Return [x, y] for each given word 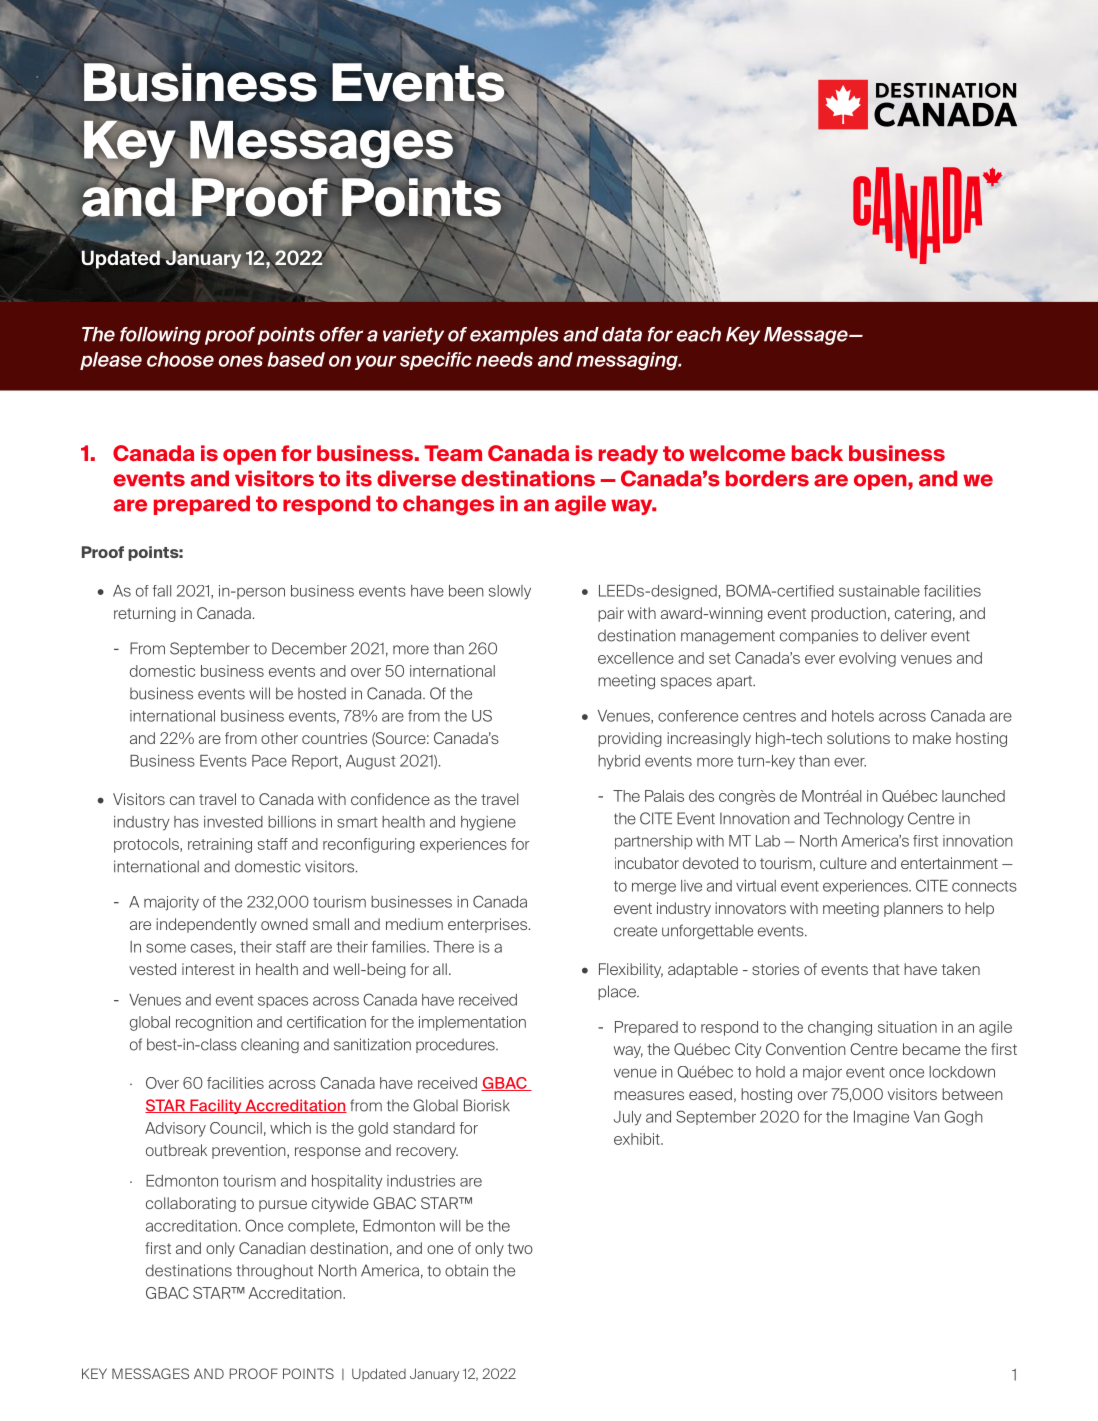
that [886, 969]
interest [208, 969]
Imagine [881, 1118]
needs [504, 359]
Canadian [272, 1248]
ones [241, 361]
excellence [636, 658]
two [520, 1248]
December [309, 648]
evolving [867, 659]
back [817, 453]
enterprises [489, 925]
